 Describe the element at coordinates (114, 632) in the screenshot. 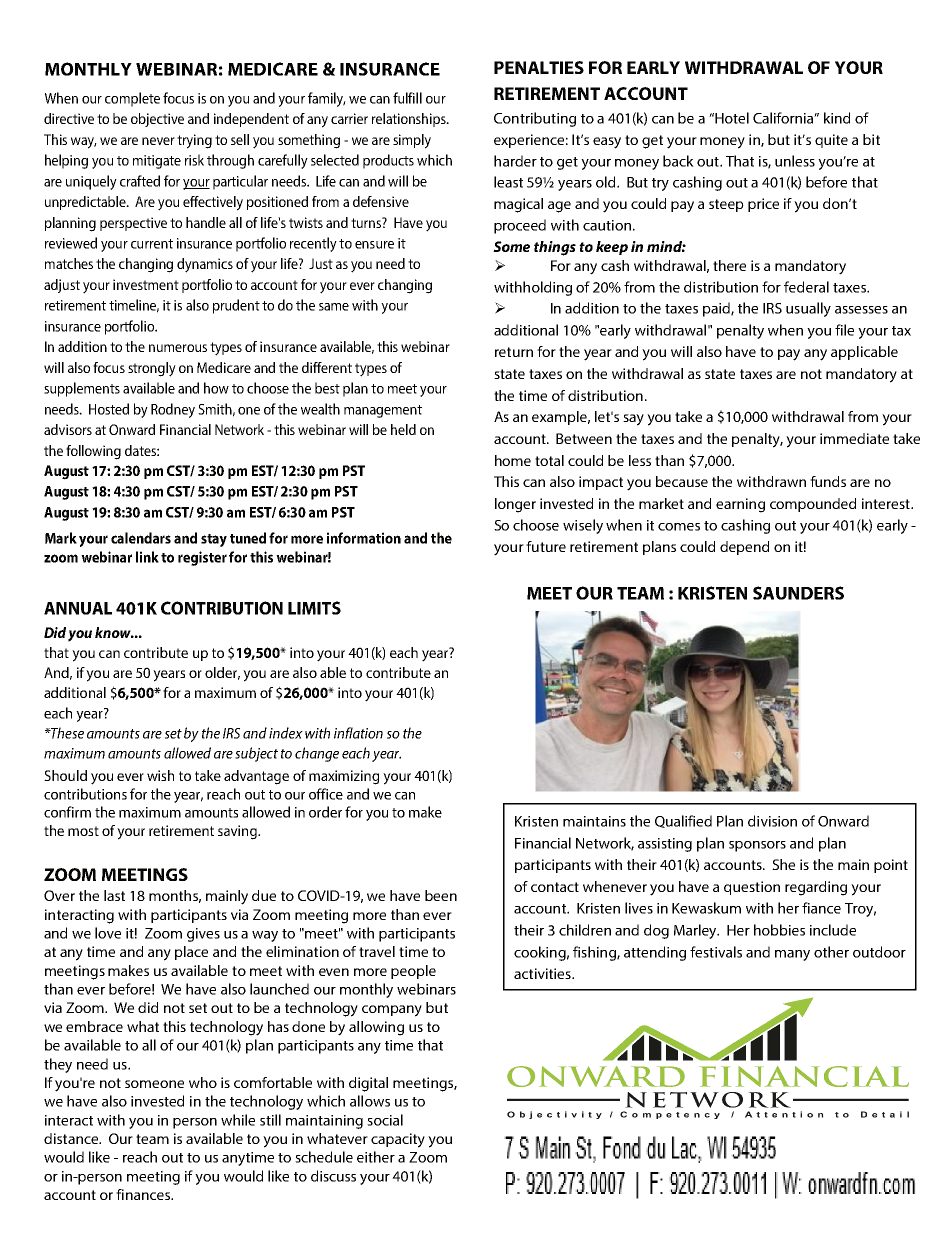

I see `know` at that location.
